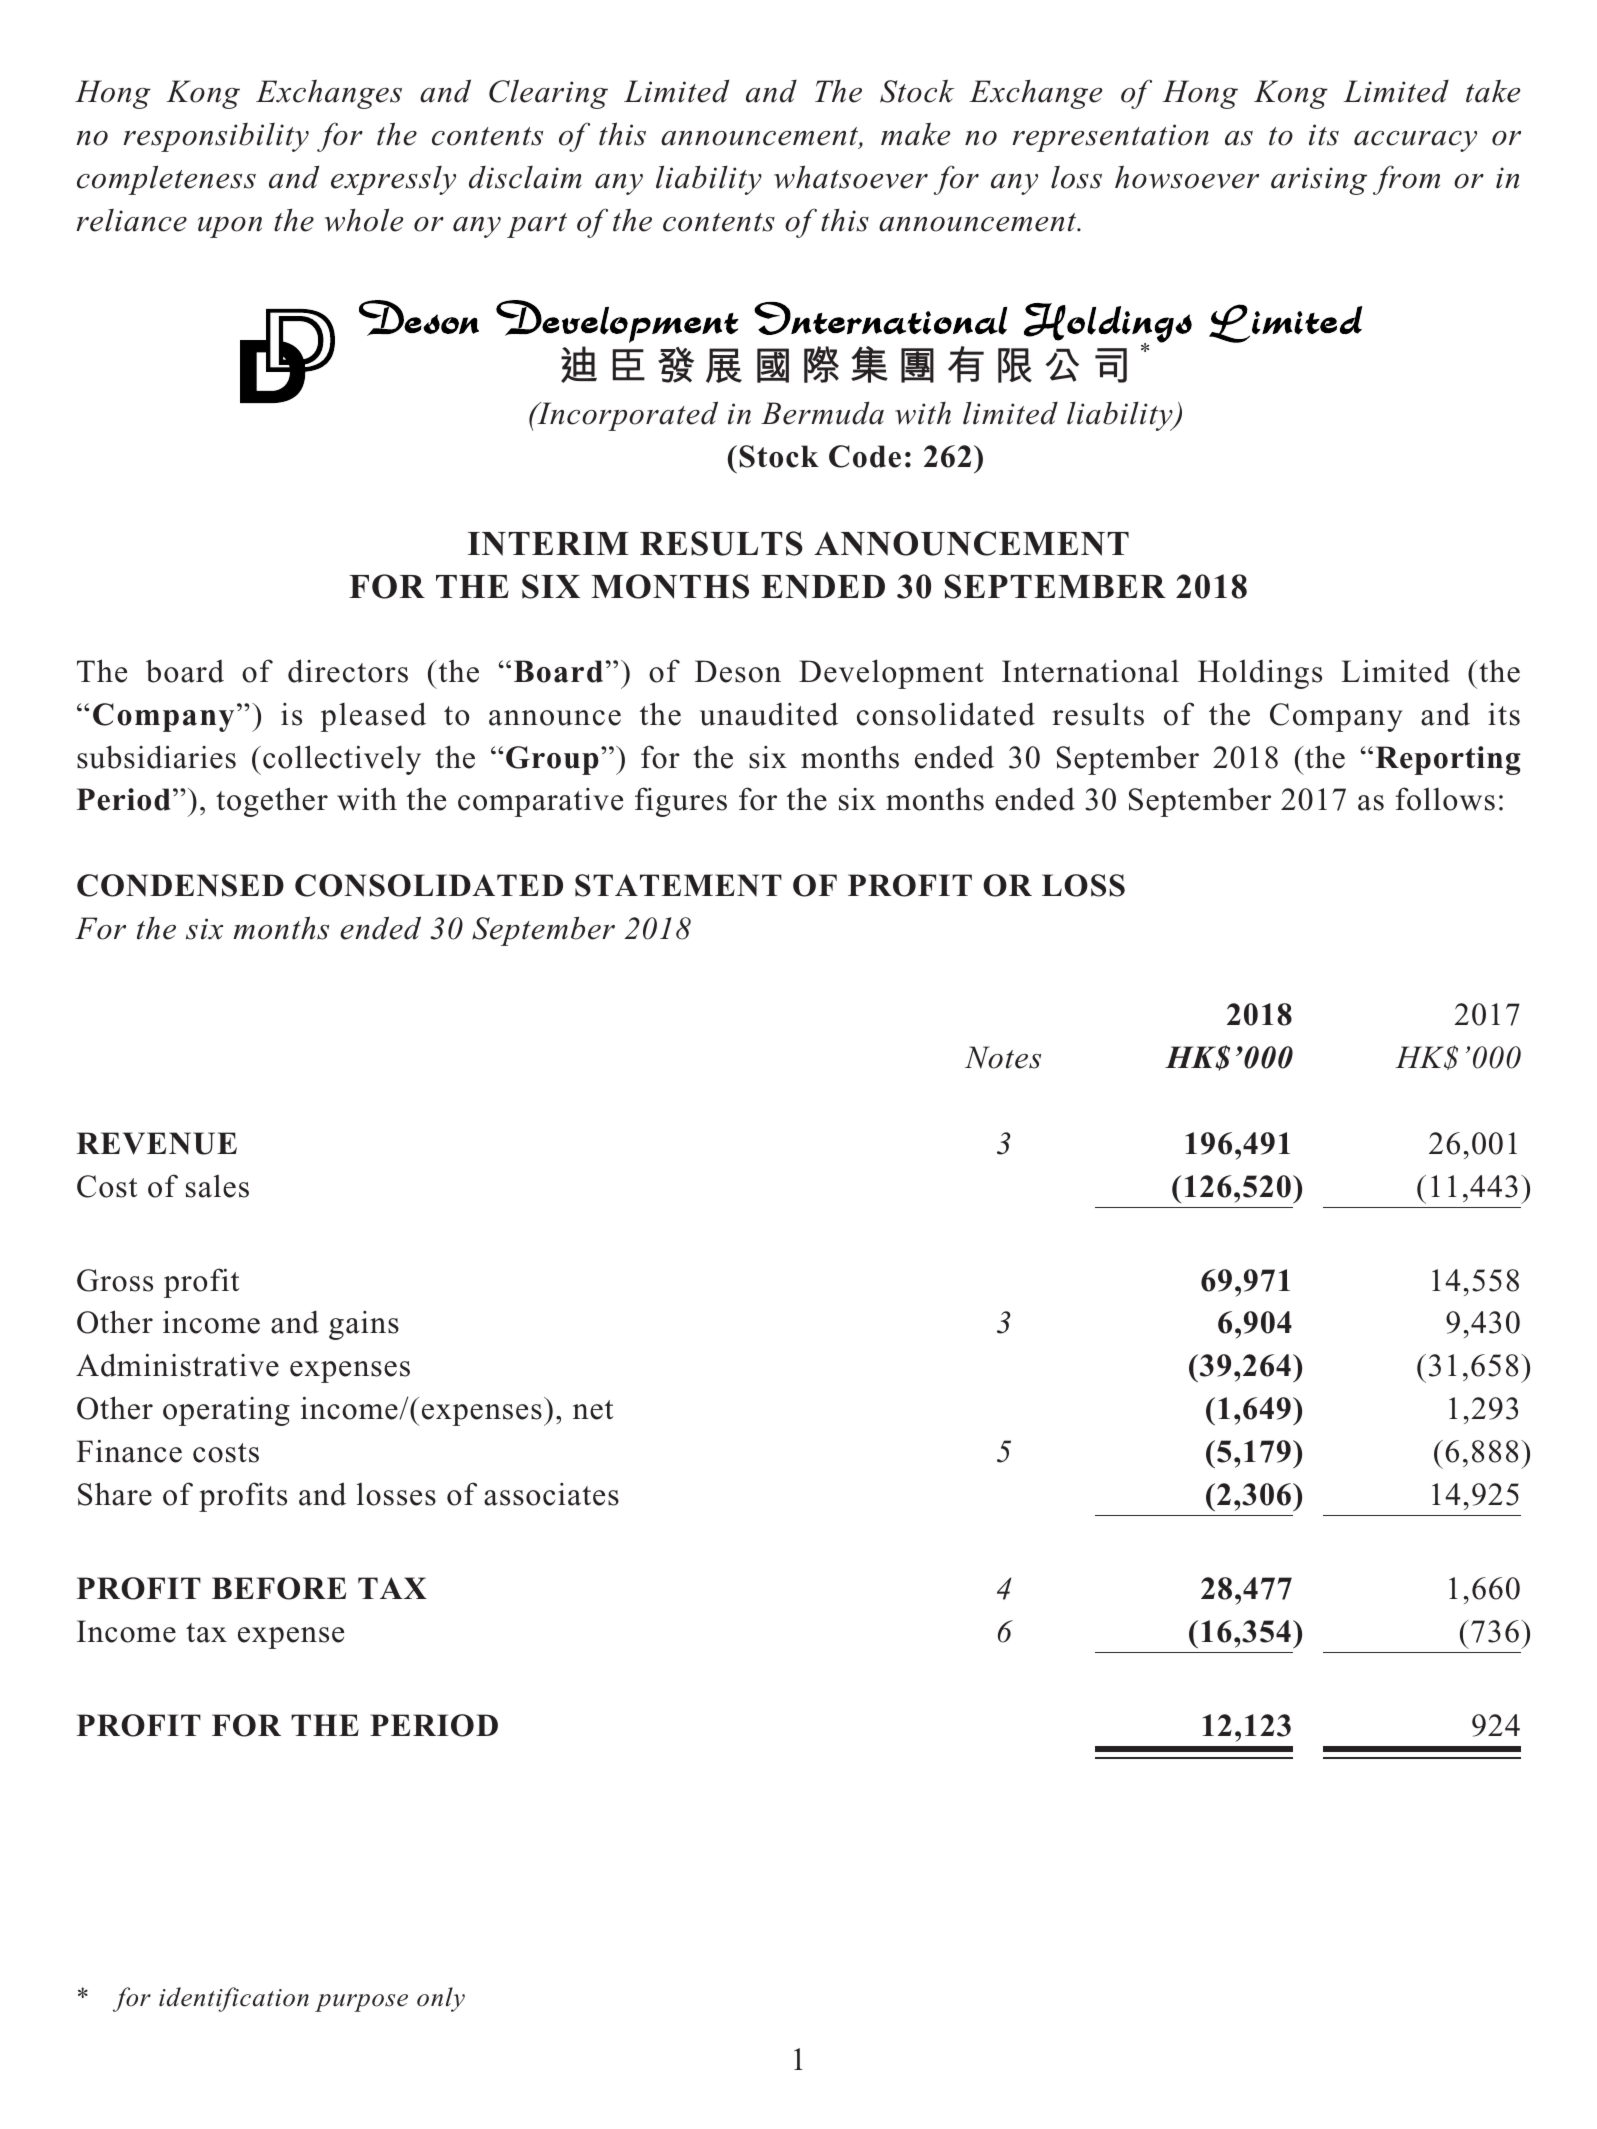 This page has width=1597, height=2129. Describe the element at coordinates (157, 1143) in the page. I see `REVENUE` at that location.
